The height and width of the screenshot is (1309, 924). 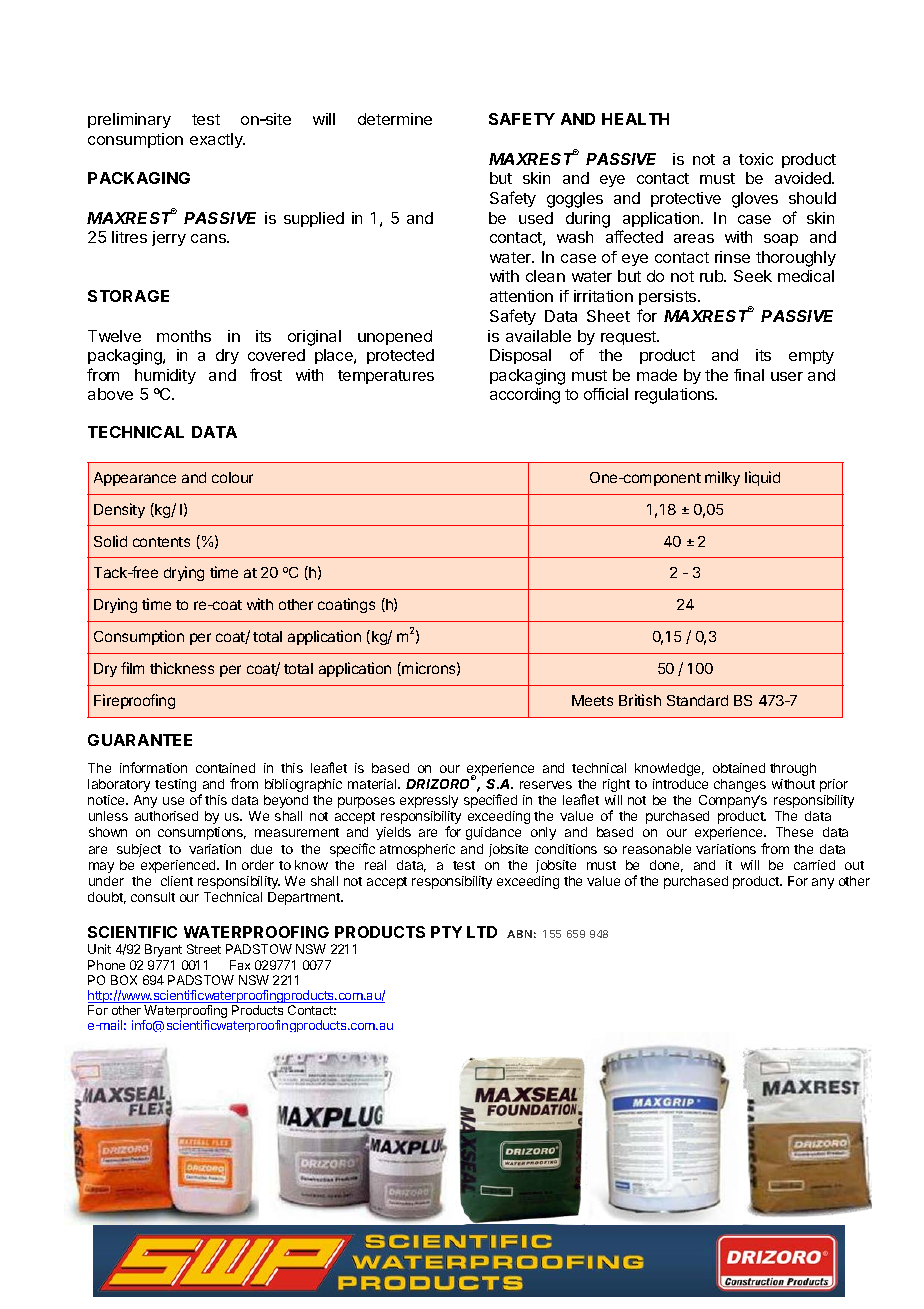 What do you see at coordinates (520, 356) in the screenshot?
I see `Disposal` at bounding box center [520, 356].
